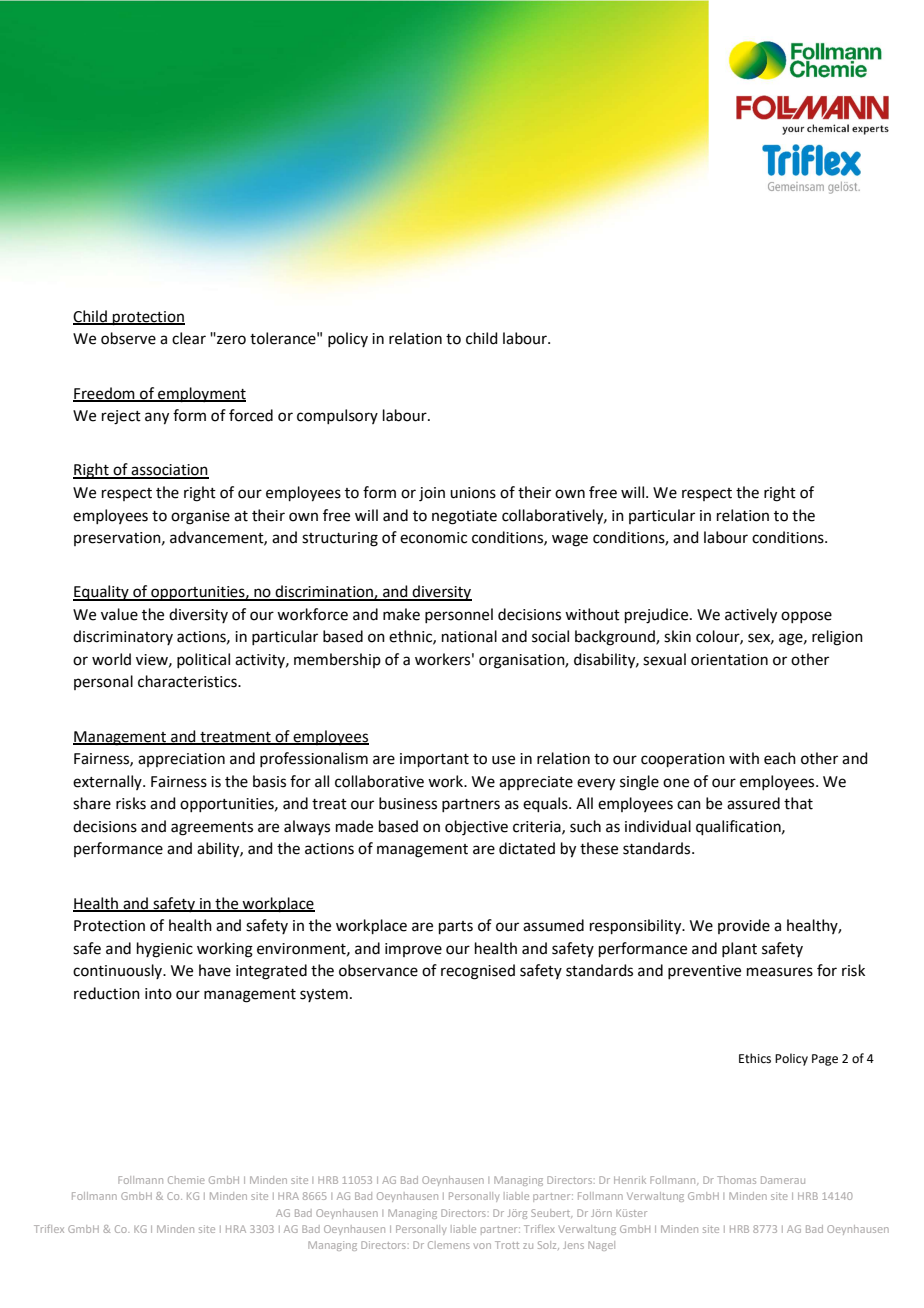 The width and height of the document is (924, 1308). I want to click on actively, so click(751, 616).
